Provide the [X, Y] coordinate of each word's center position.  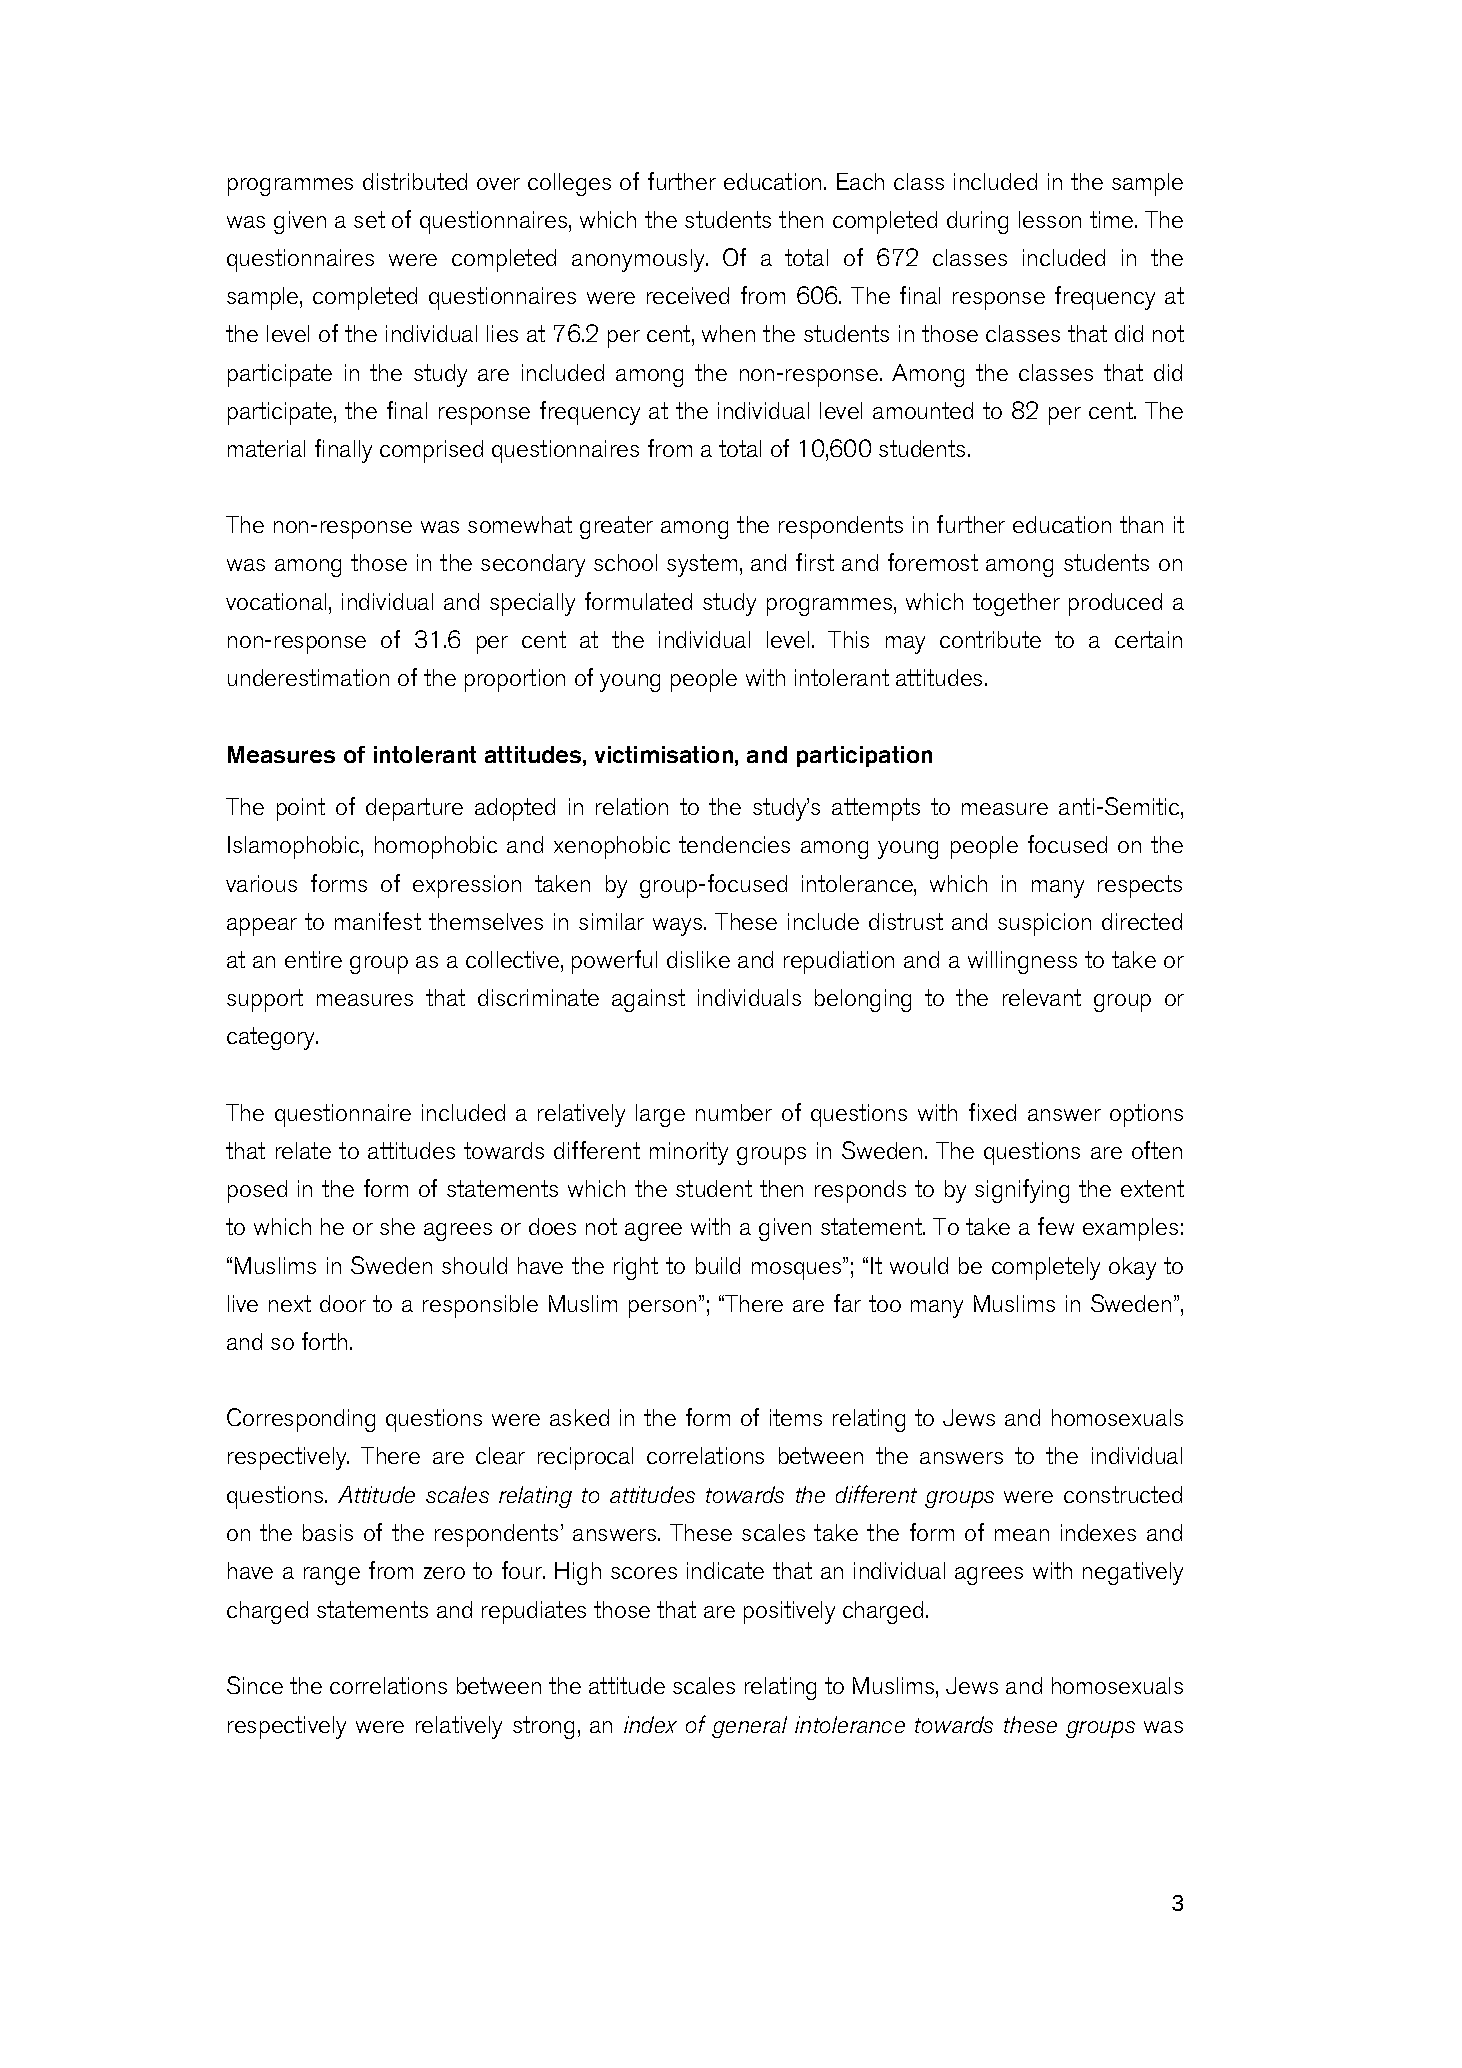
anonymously [639, 260]
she [397, 1226]
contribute [990, 639]
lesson [1050, 219]
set [369, 219]
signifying [1022, 1191]
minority [689, 1153]
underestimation [308, 677]
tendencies [734, 844]
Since [255, 1685]
